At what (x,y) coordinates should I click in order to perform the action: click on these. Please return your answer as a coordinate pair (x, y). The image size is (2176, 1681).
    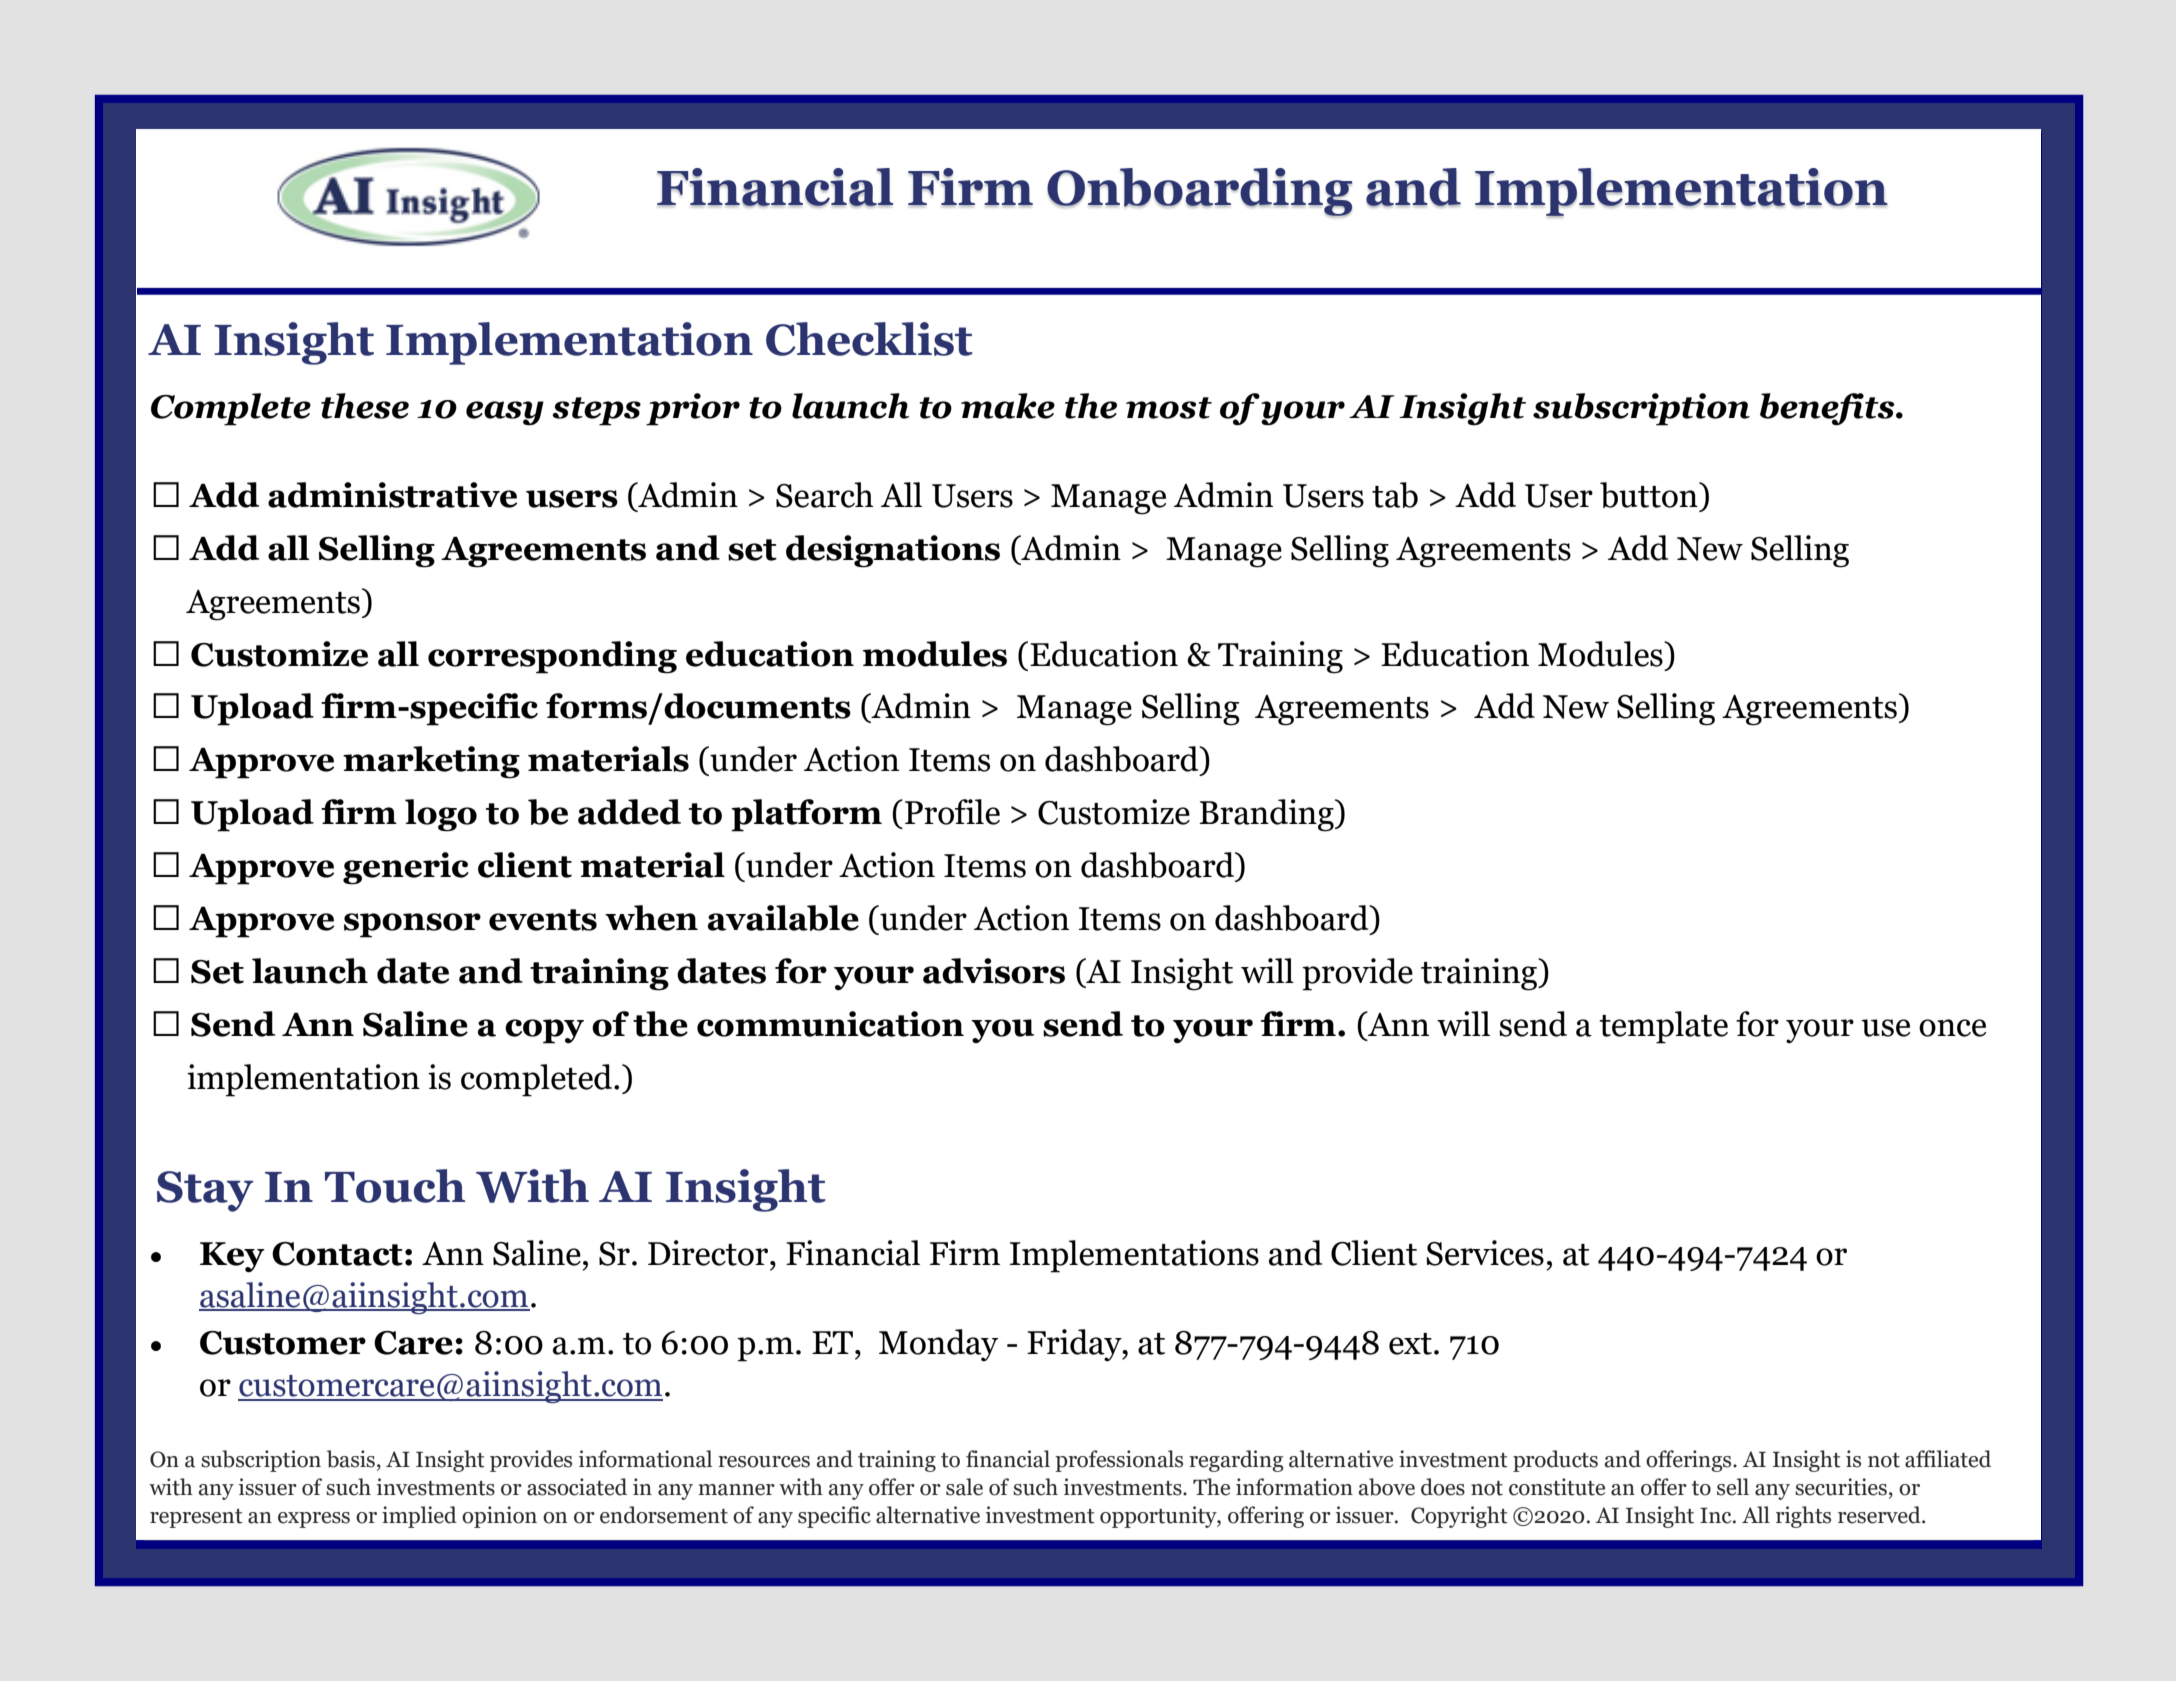
    Looking at the image, I should click on (365, 406).
